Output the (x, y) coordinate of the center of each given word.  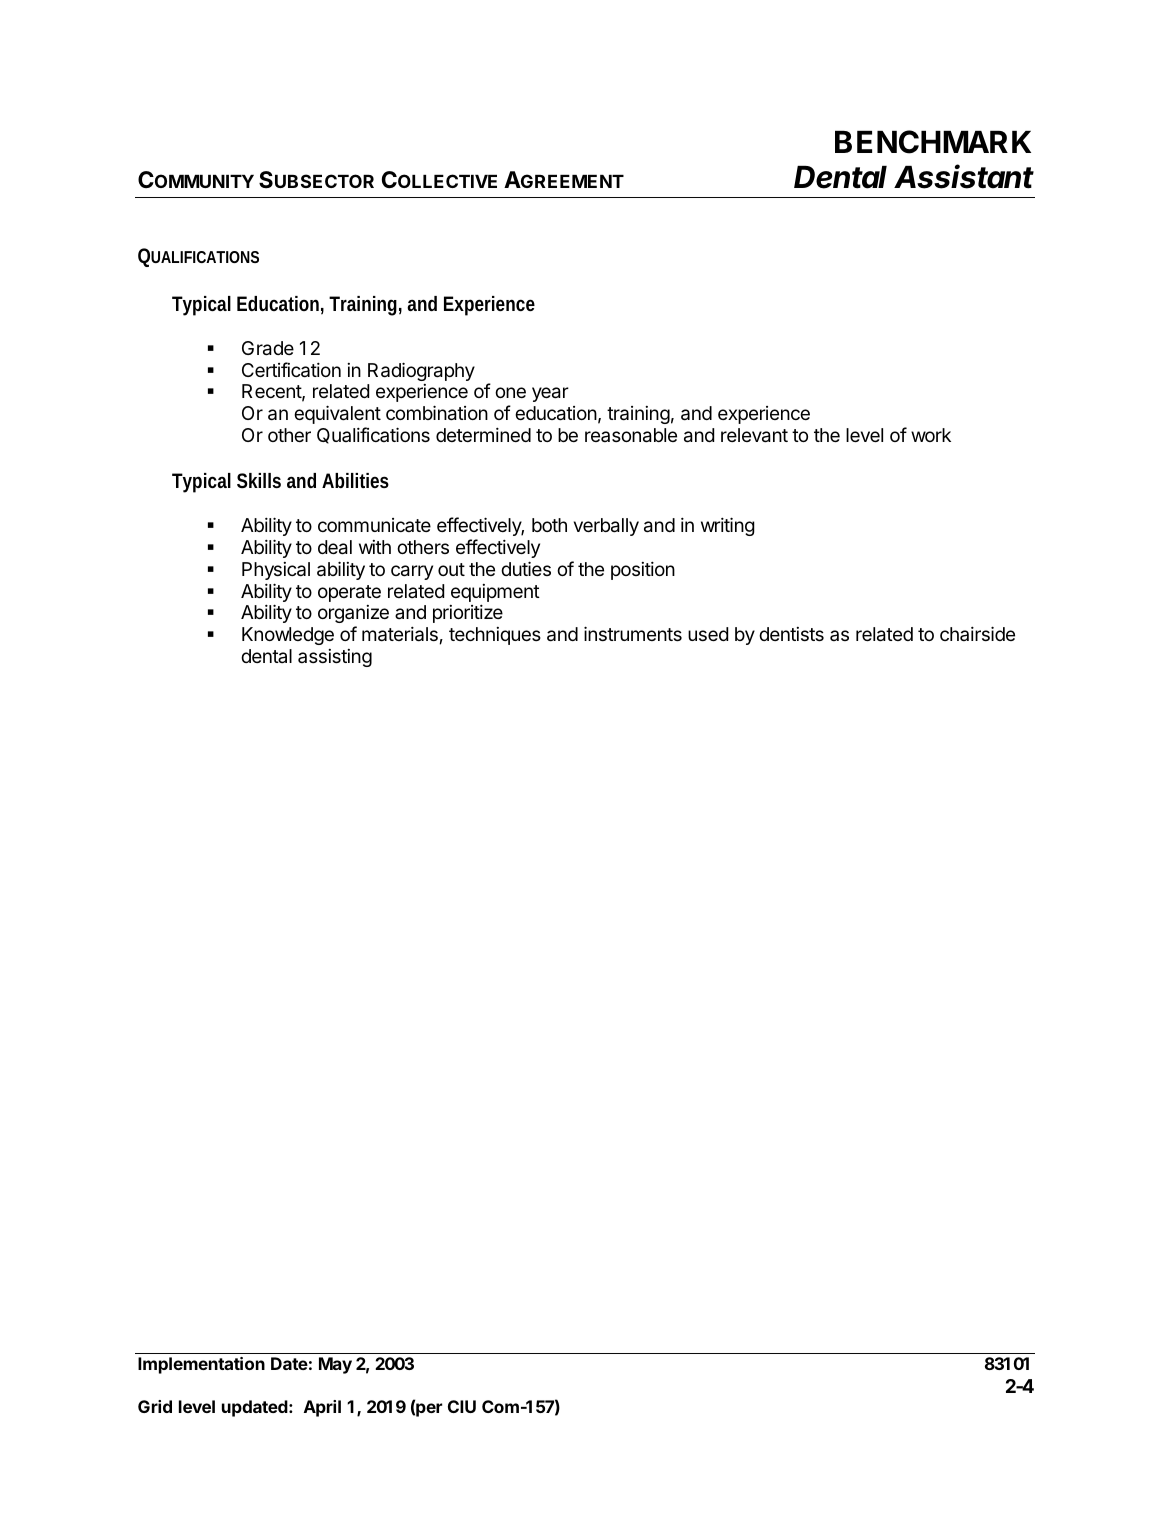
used (708, 634)
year (550, 394)
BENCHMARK (933, 142)
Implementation (201, 1365)
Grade (268, 348)
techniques (495, 636)
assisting (335, 658)
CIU (462, 1406)
